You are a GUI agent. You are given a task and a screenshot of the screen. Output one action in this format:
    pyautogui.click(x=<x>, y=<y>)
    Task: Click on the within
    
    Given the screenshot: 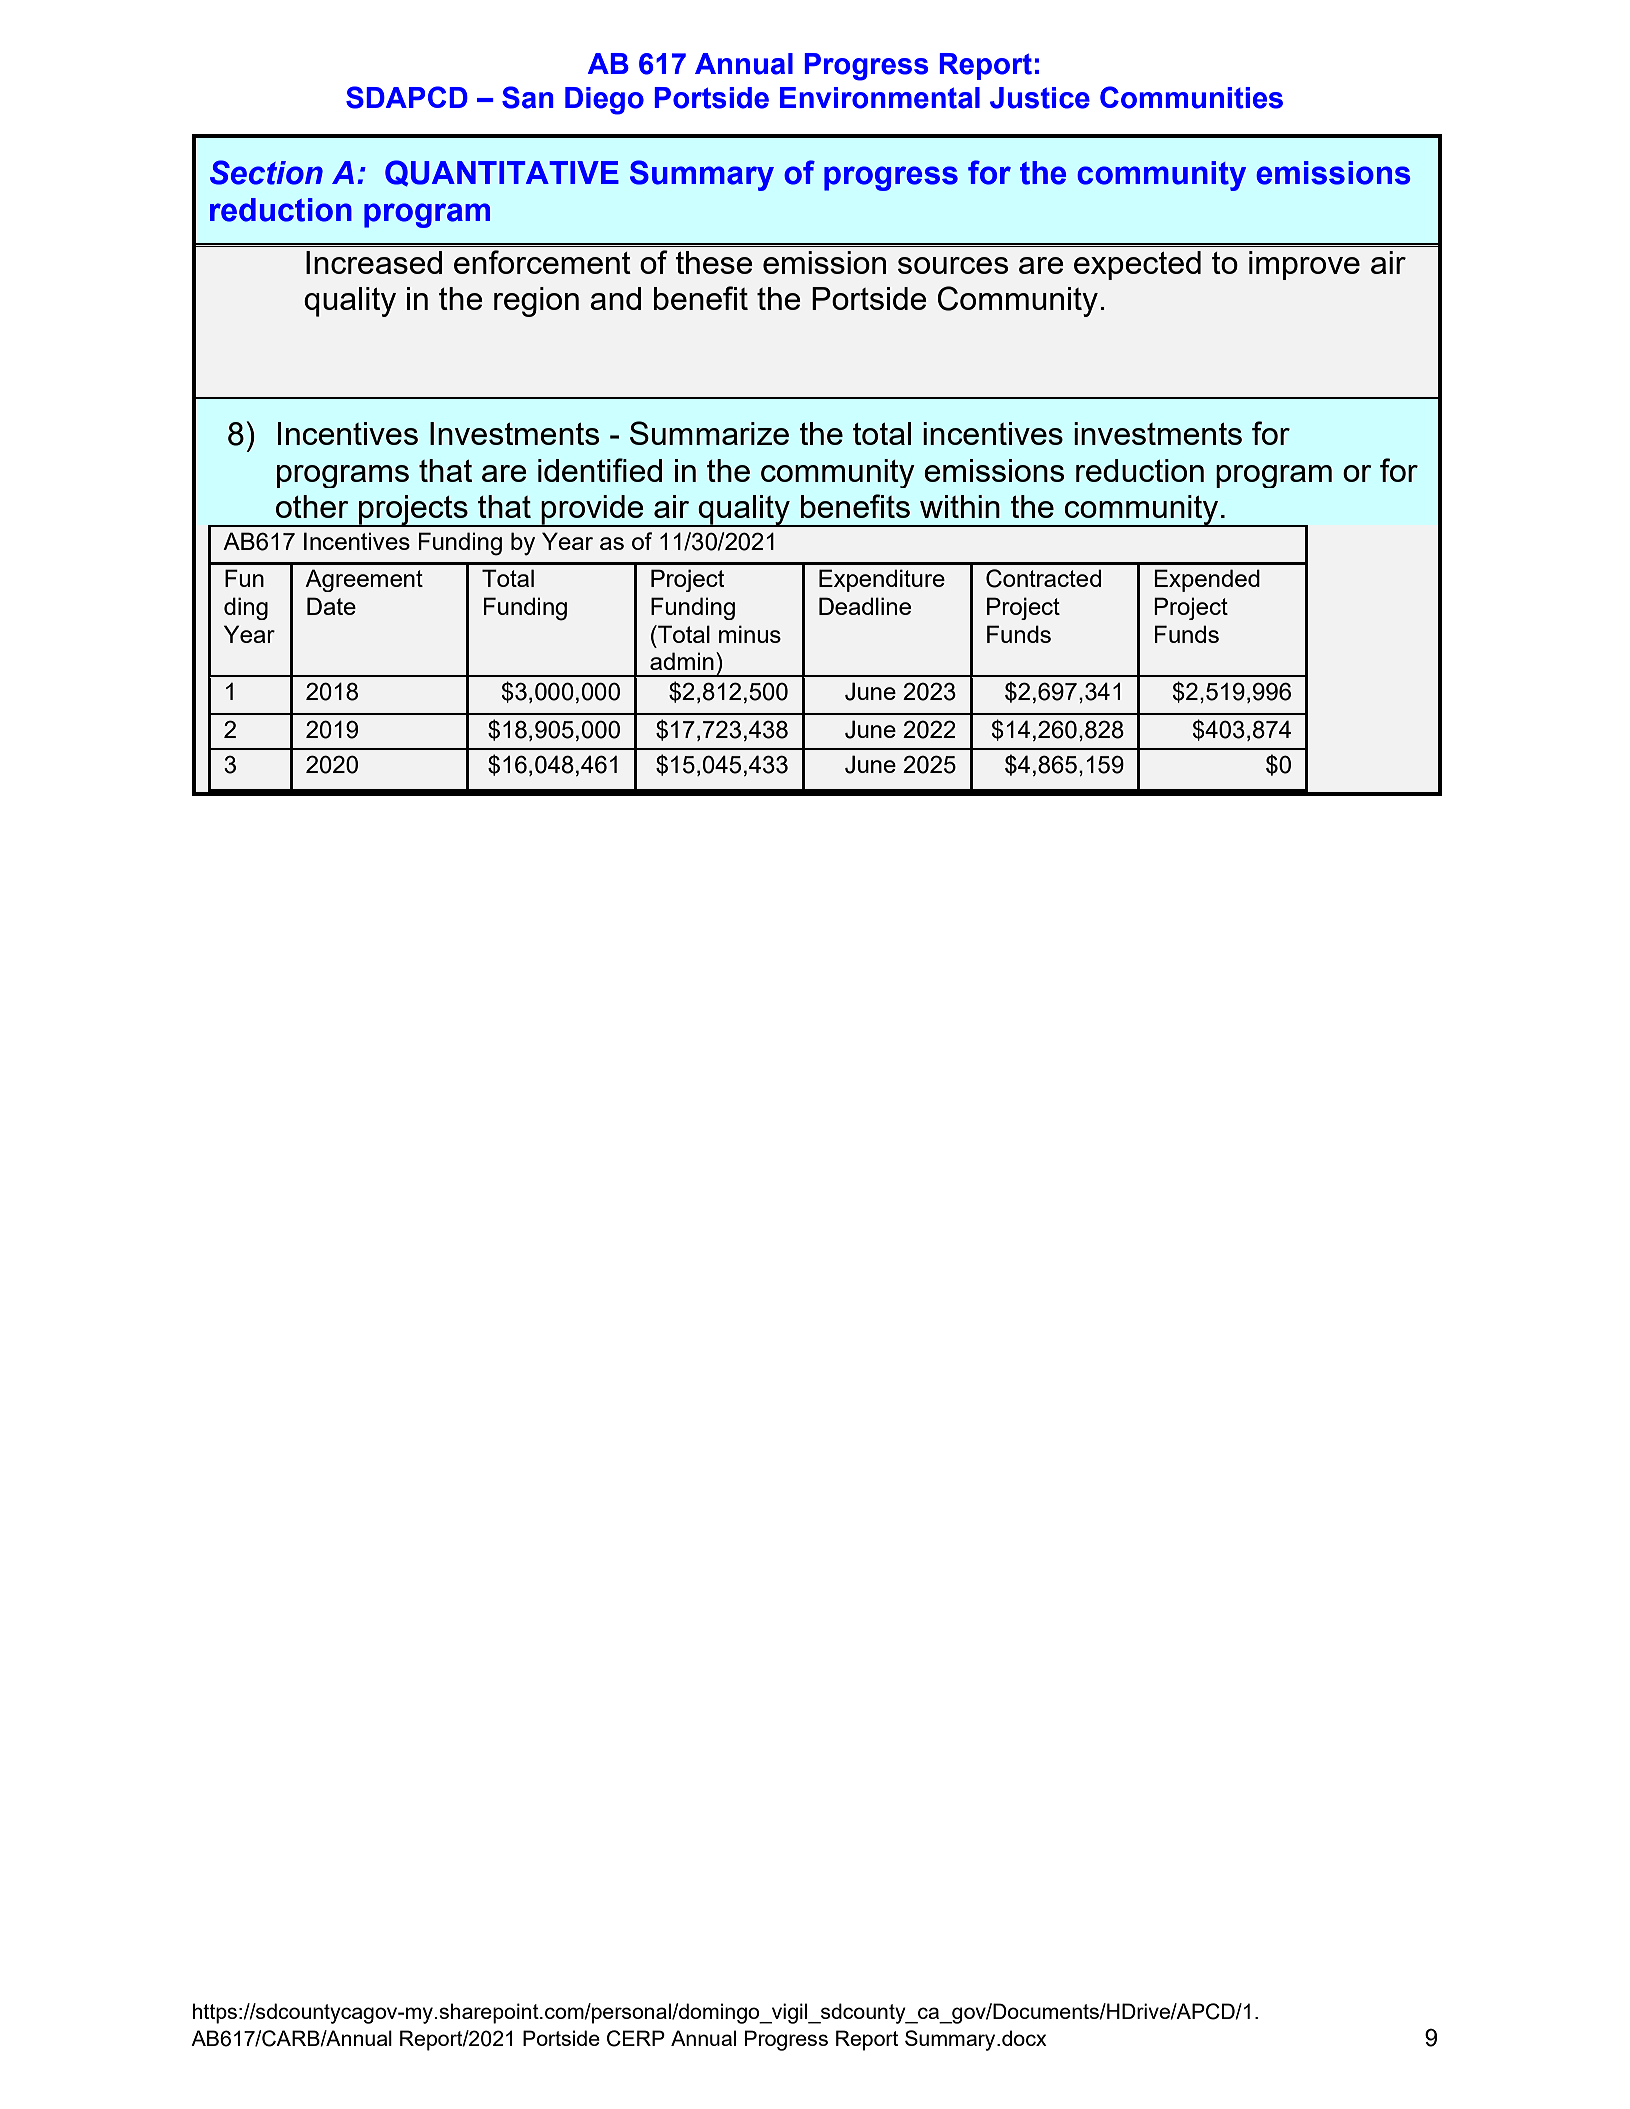 What is the action you would take?
    pyautogui.click(x=960, y=506)
